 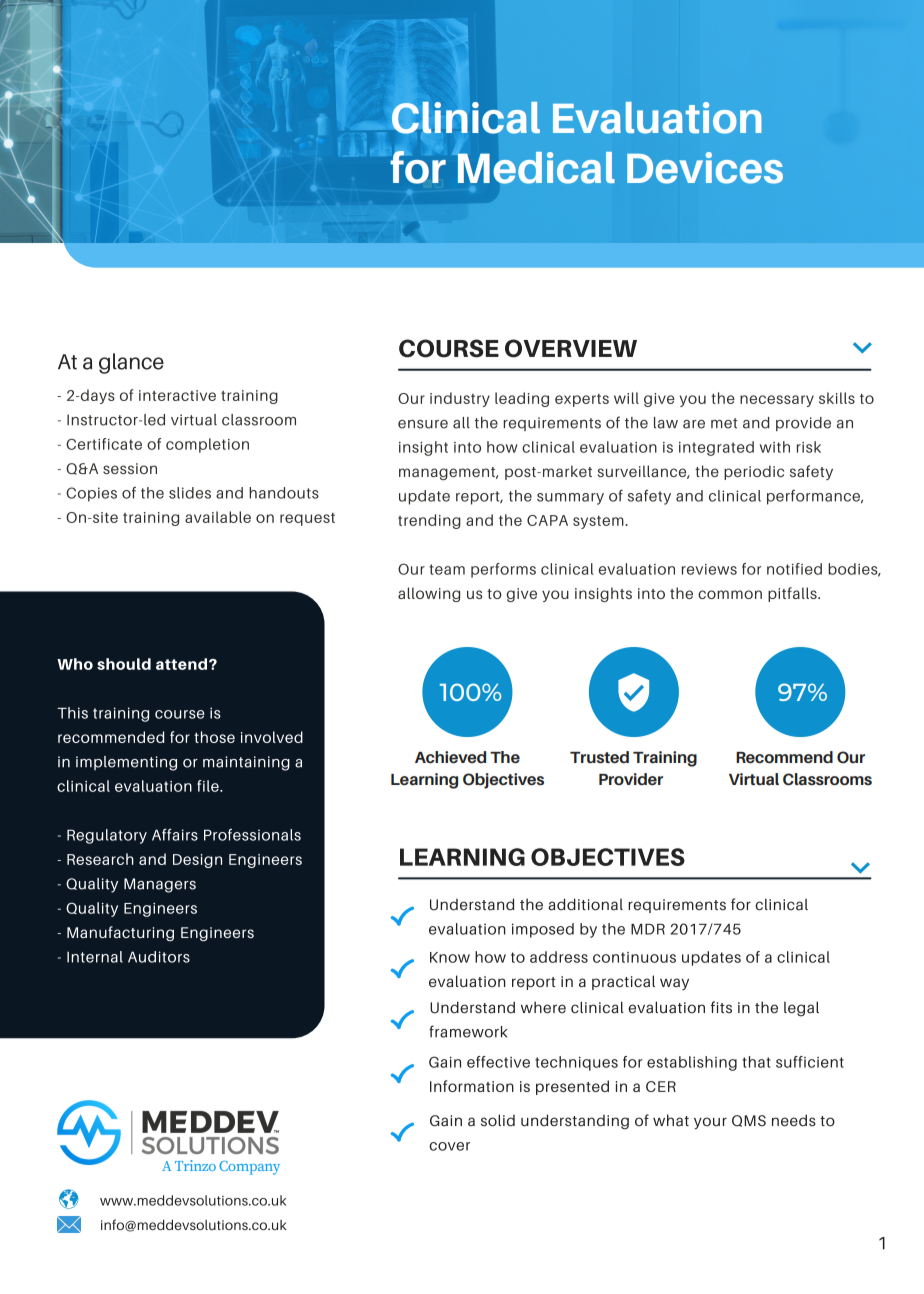 What do you see at coordinates (450, 757) in the screenshot?
I see `Achieved` at bounding box center [450, 757].
